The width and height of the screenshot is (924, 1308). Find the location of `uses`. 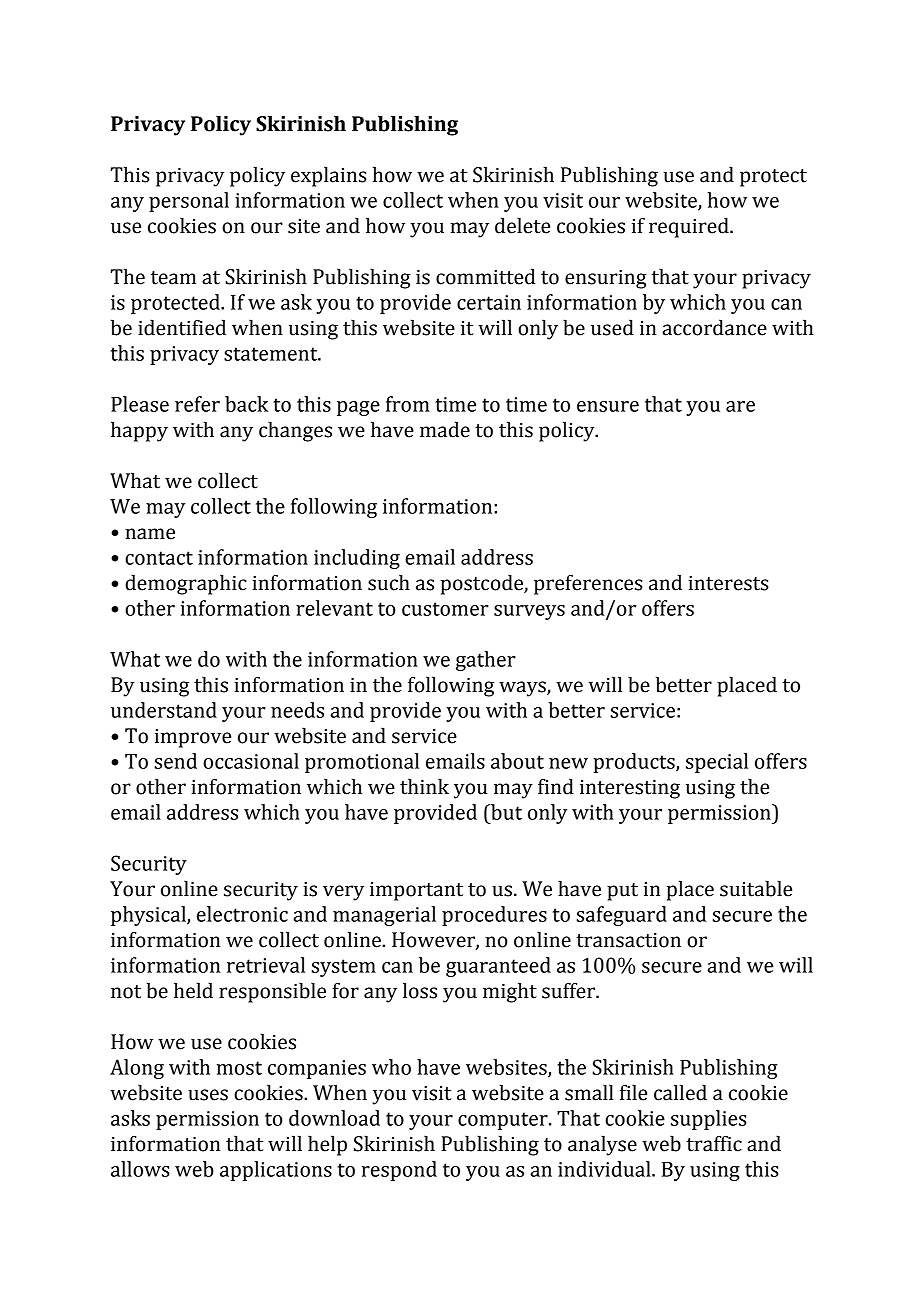

uses is located at coordinates (208, 1095).
